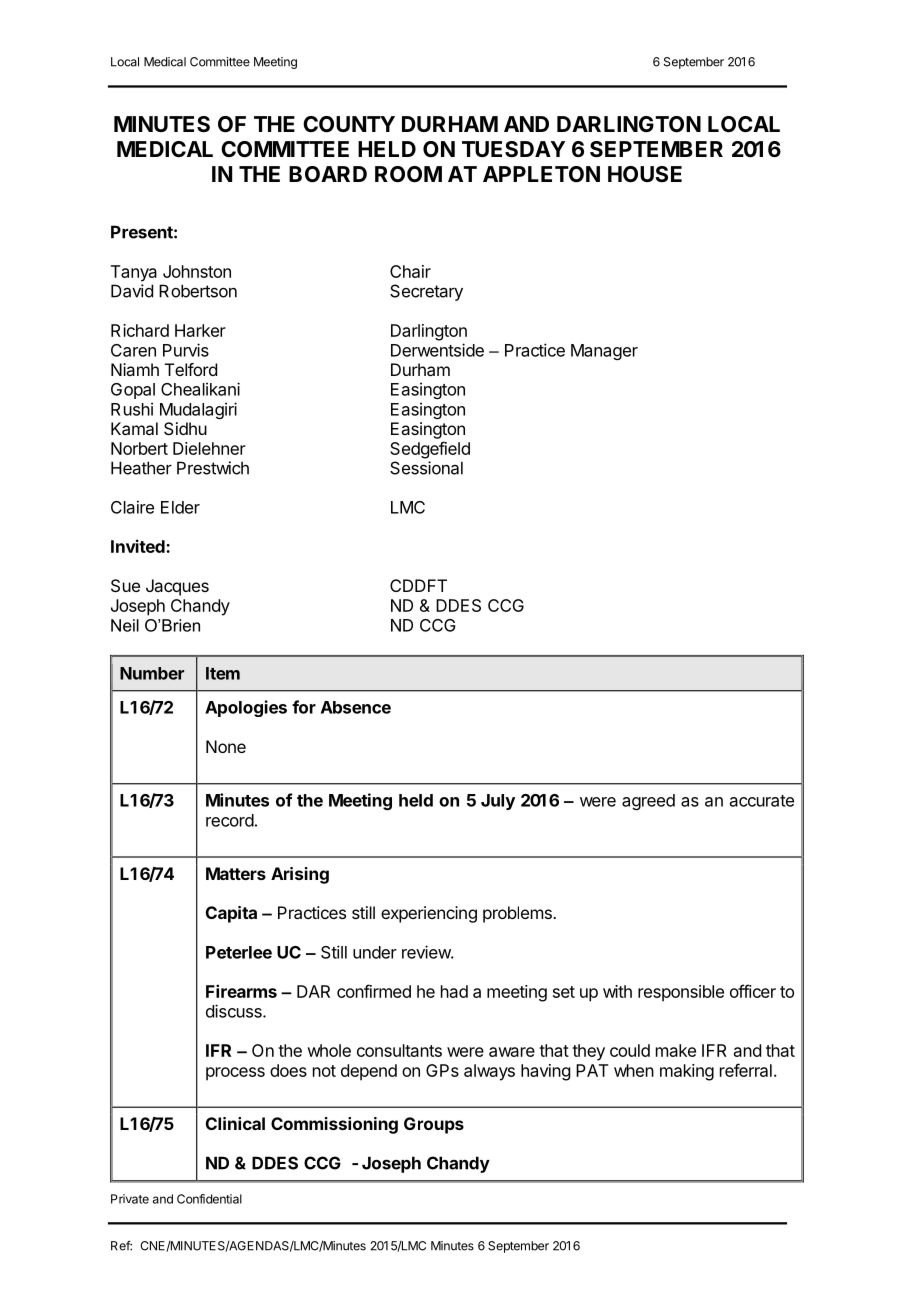 Image resolution: width=924 pixels, height=1308 pixels. Describe the element at coordinates (645, 174) in the image. I see `HOUSE` at that location.
